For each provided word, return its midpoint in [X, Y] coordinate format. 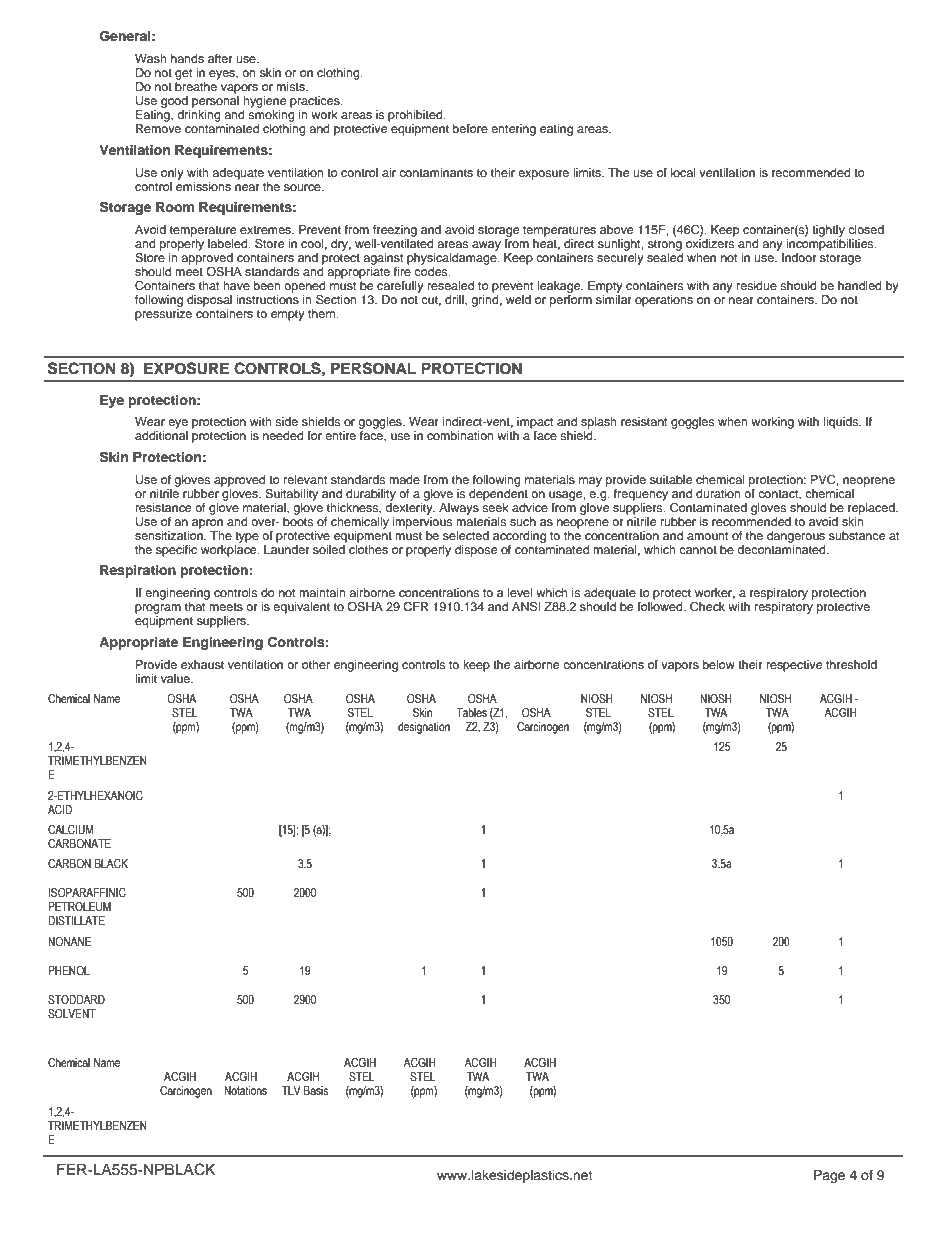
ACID [60, 809]
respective [794, 666]
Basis [316, 1090]
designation [424, 728]
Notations [245, 1090]
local [683, 172]
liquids [842, 423]
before [470, 128]
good [175, 103]
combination [460, 435]
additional [161, 435]
